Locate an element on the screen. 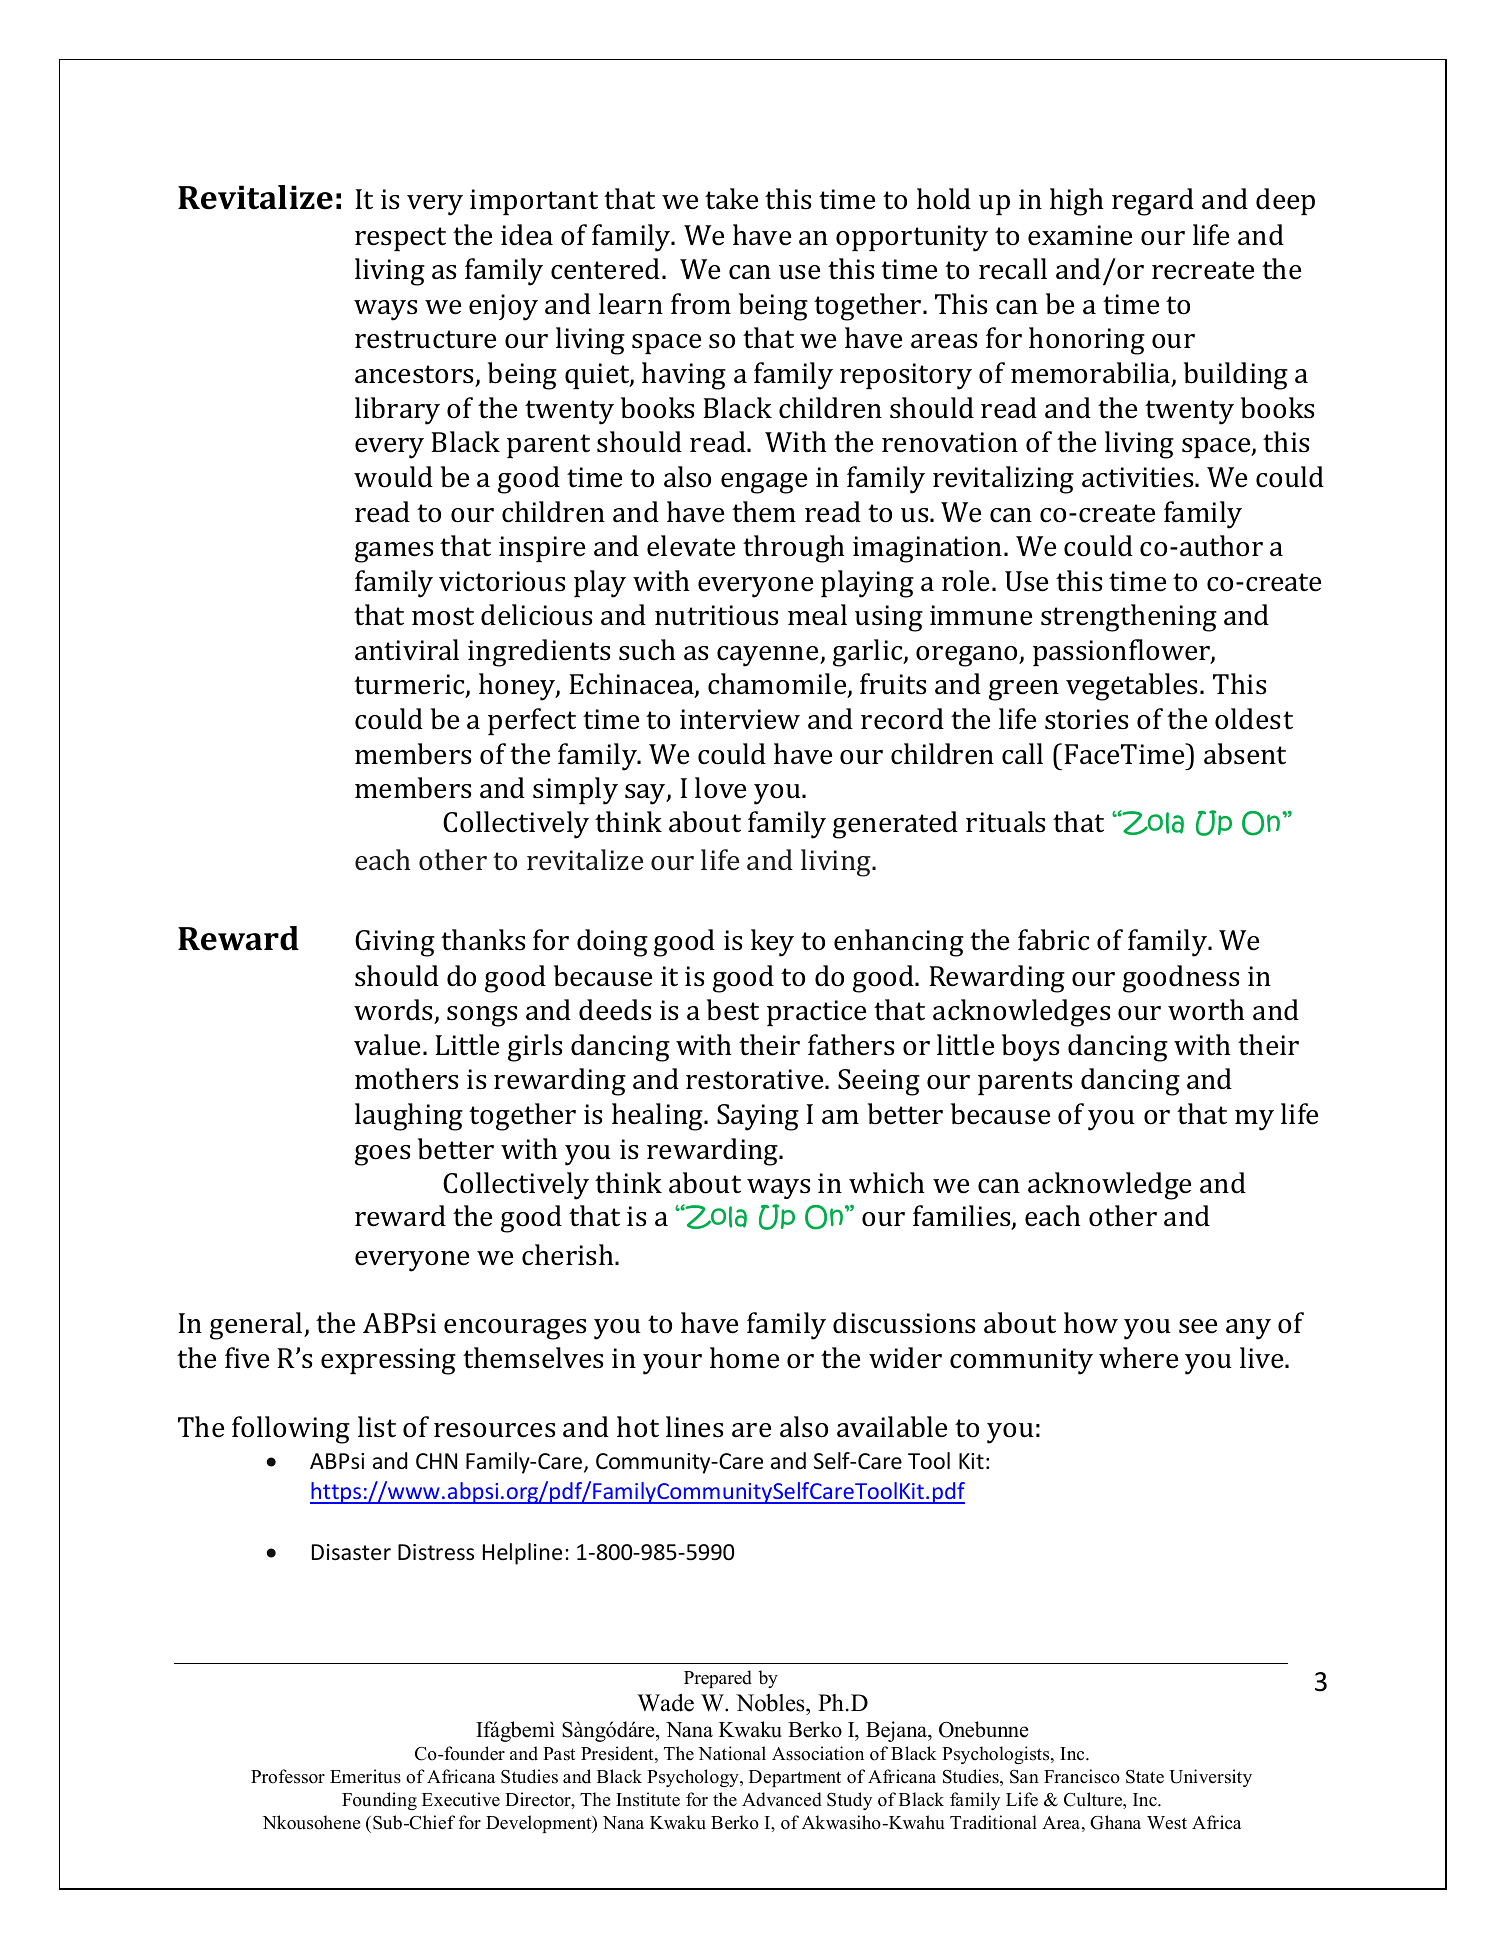  absent is located at coordinates (1245, 754).
